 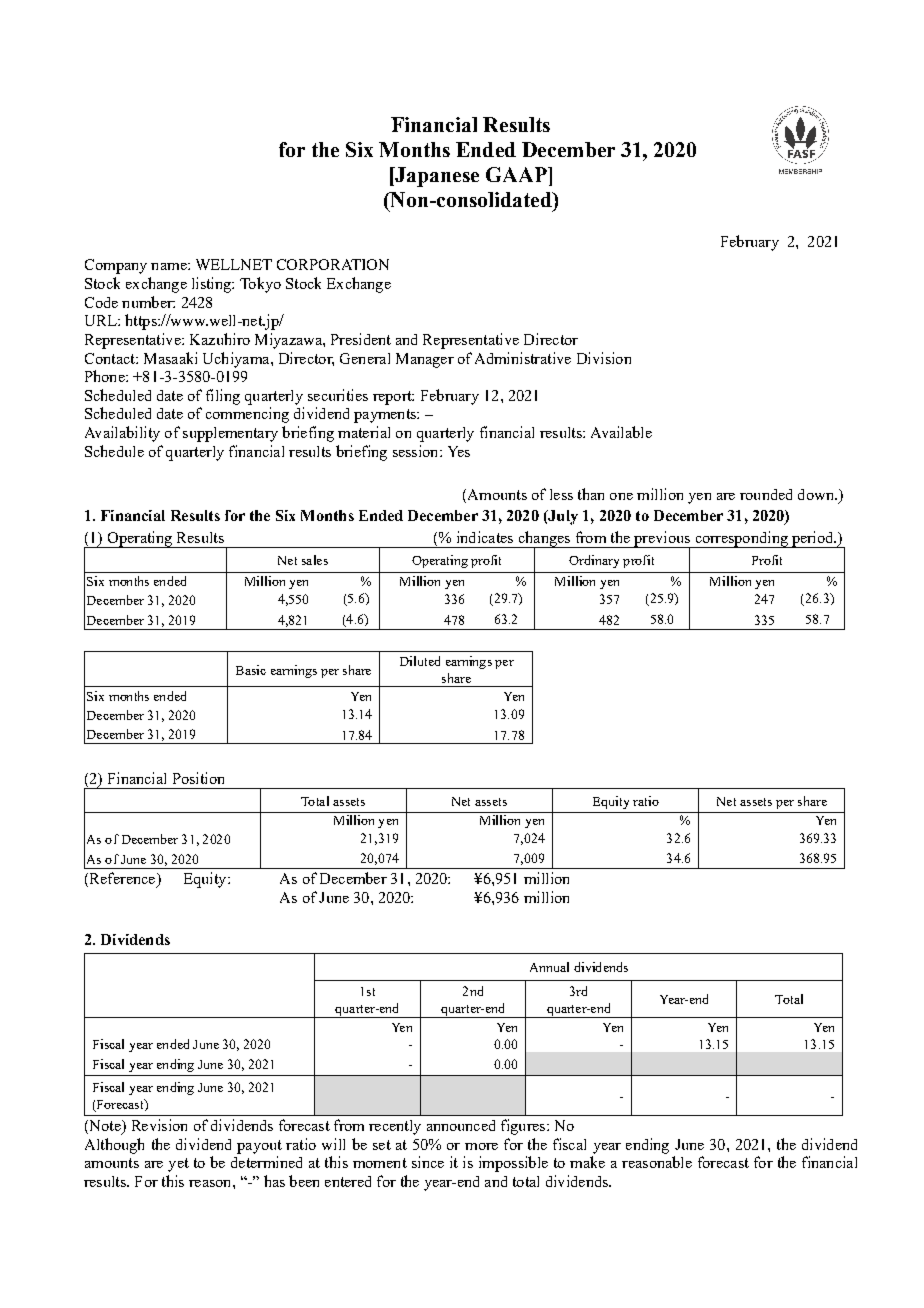 I want to click on yet, so click(x=178, y=1165).
